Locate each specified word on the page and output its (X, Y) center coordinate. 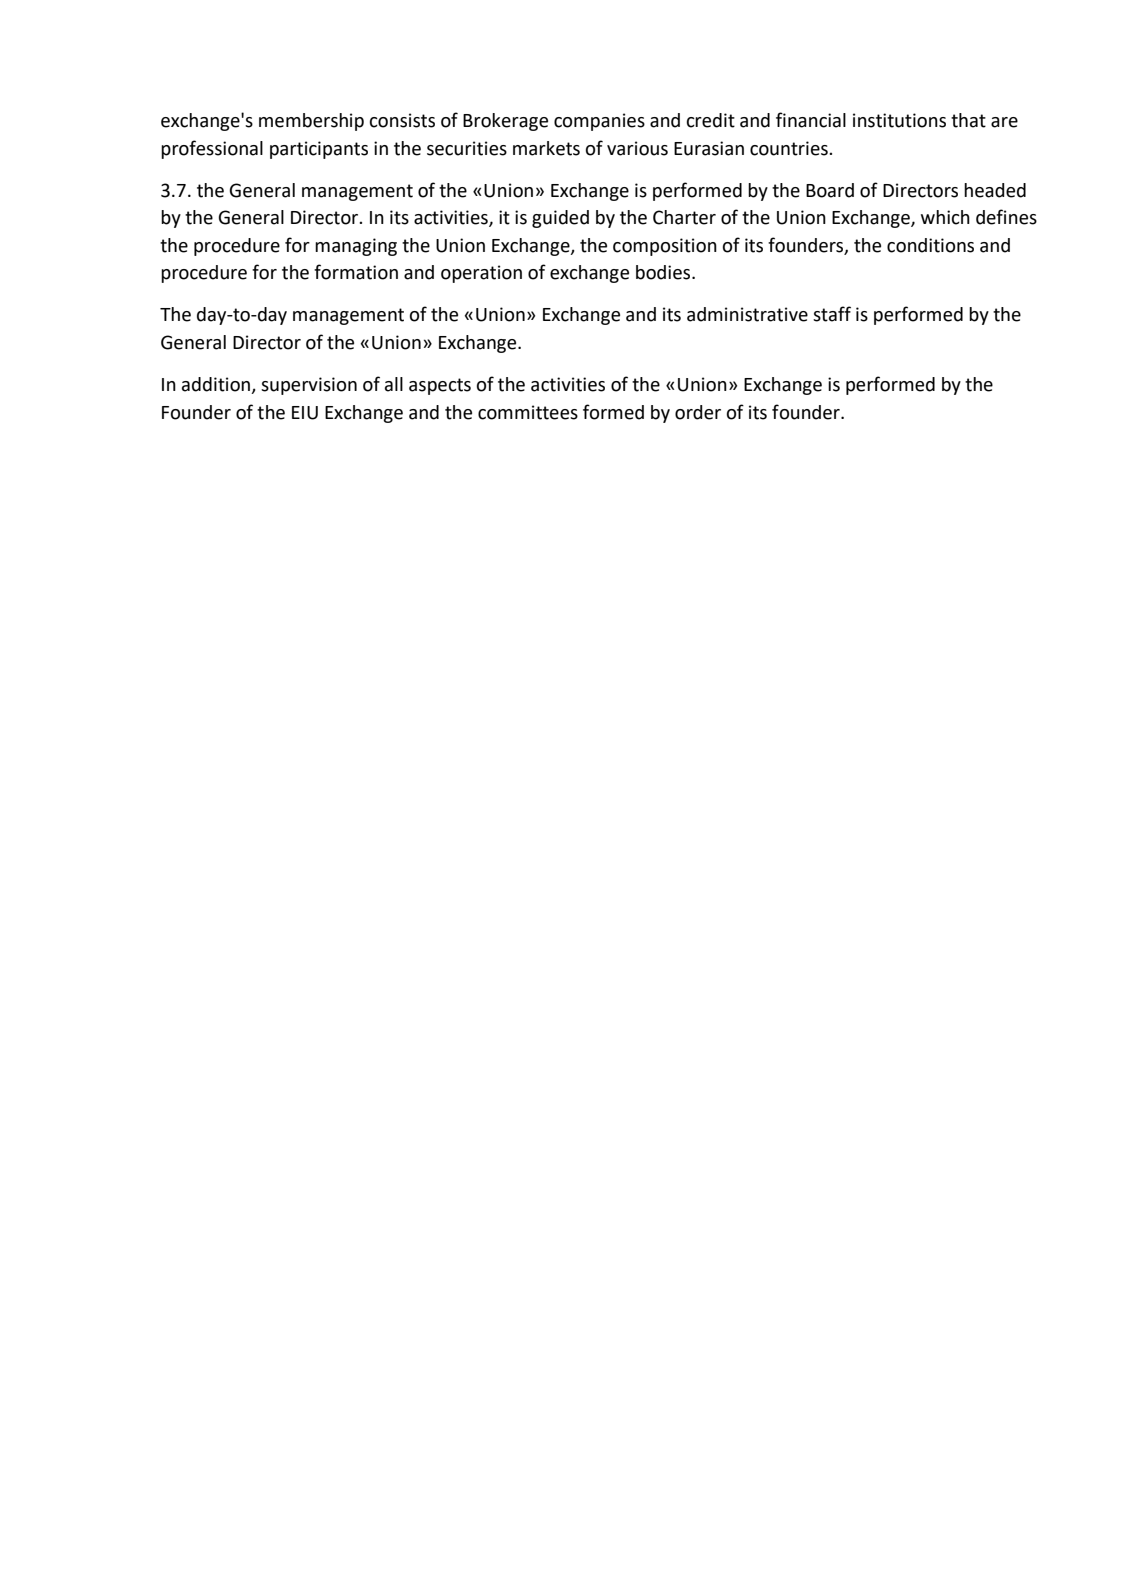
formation (356, 272)
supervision (309, 386)
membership (311, 122)
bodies (664, 272)
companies (599, 122)
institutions (899, 120)
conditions (930, 245)
